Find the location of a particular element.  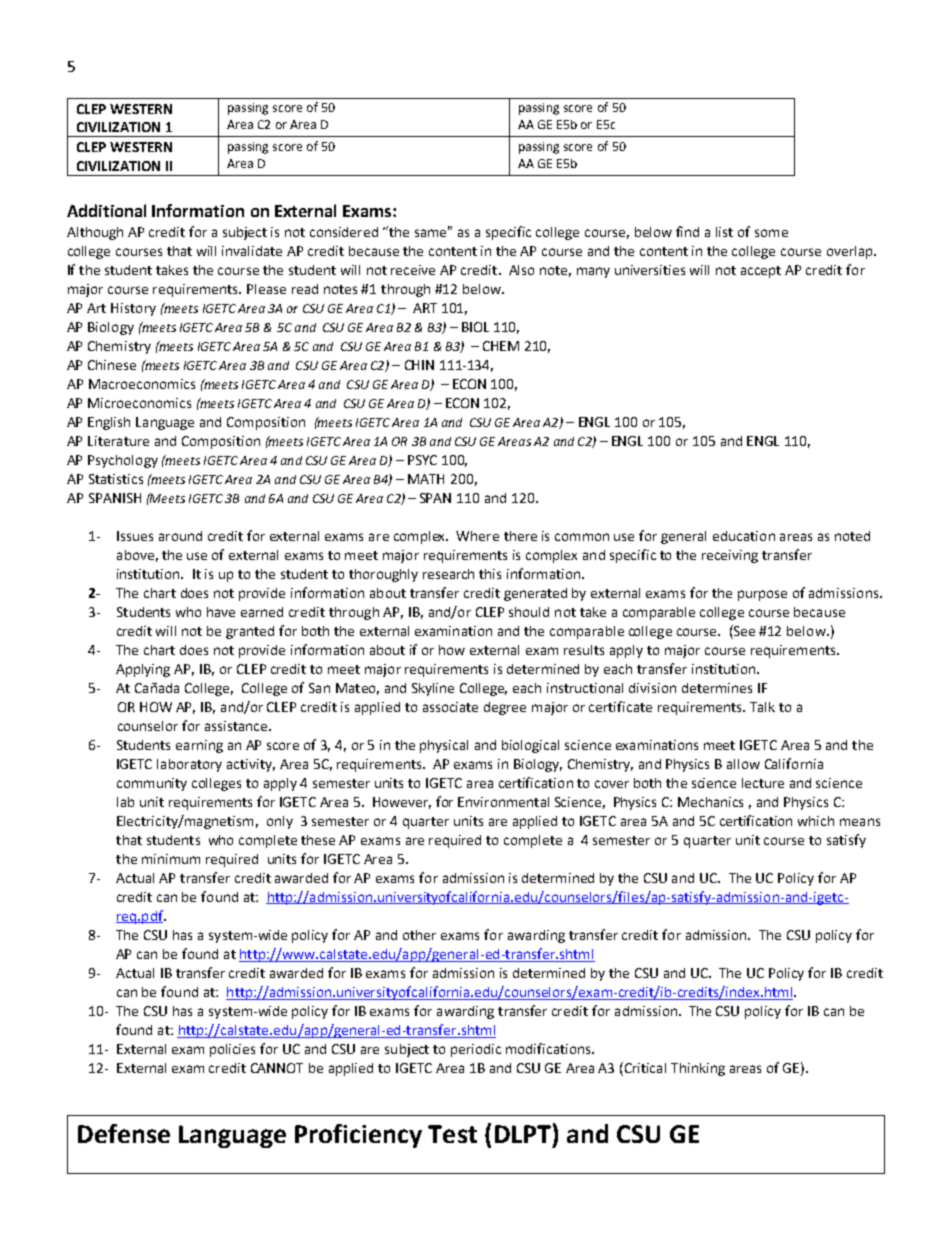

education is located at coordinates (744, 536).
